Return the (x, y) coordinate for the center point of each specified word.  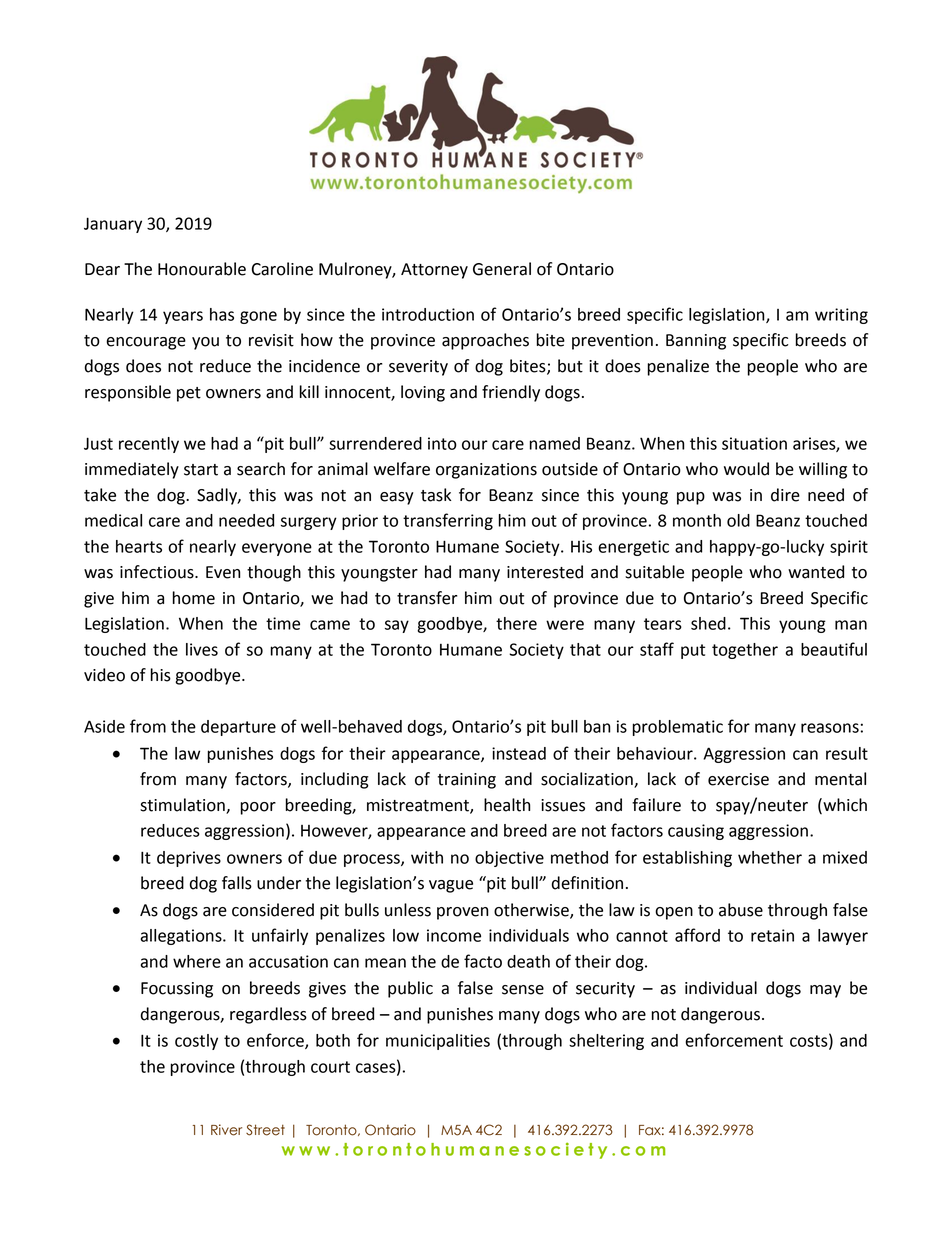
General (502, 269)
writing (841, 316)
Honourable (202, 269)
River (226, 1130)
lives (202, 649)
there (516, 623)
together (745, 651)
